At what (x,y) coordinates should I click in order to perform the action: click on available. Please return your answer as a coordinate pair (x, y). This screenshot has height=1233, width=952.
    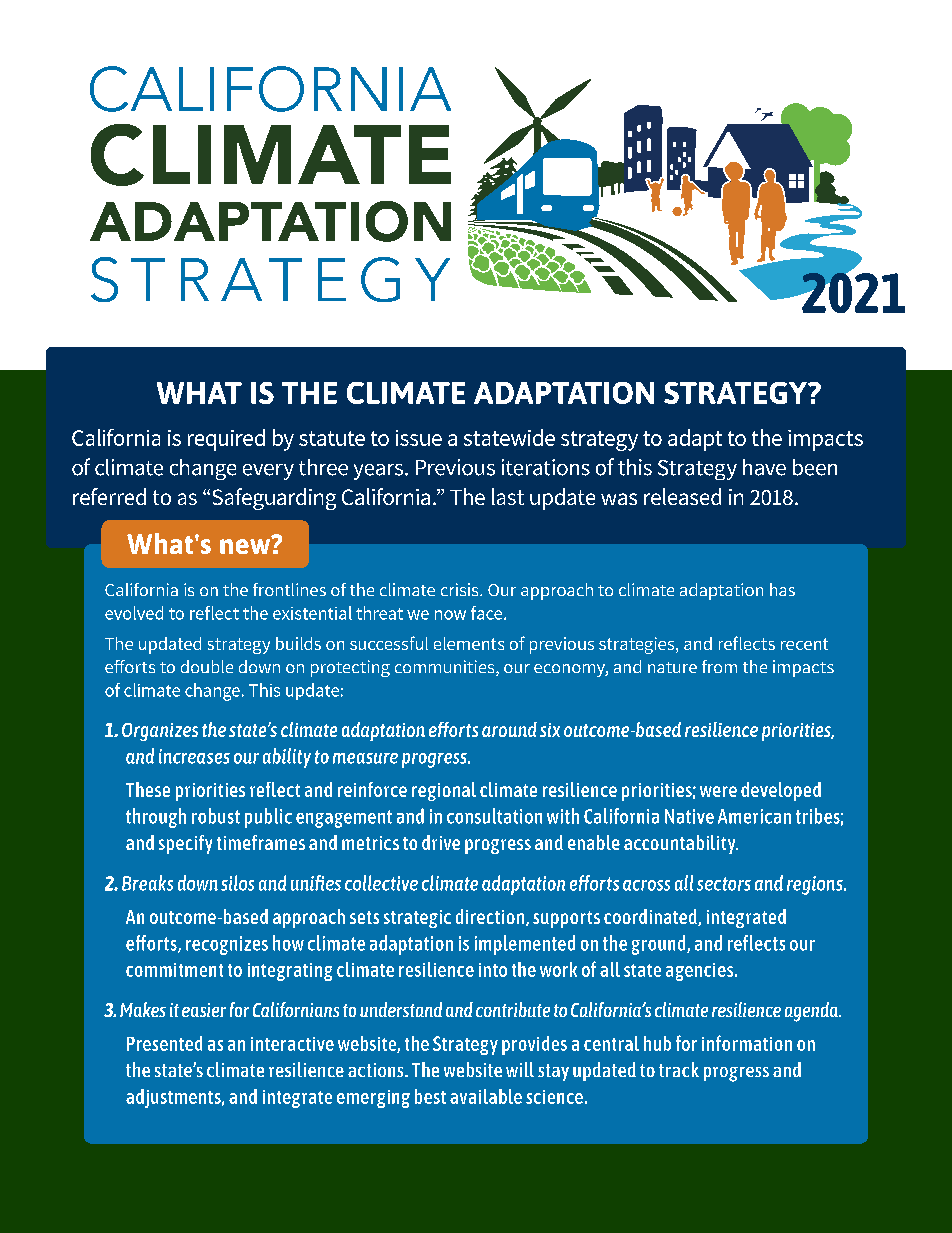
    Looking at the image, I should click on (486, 1096).
